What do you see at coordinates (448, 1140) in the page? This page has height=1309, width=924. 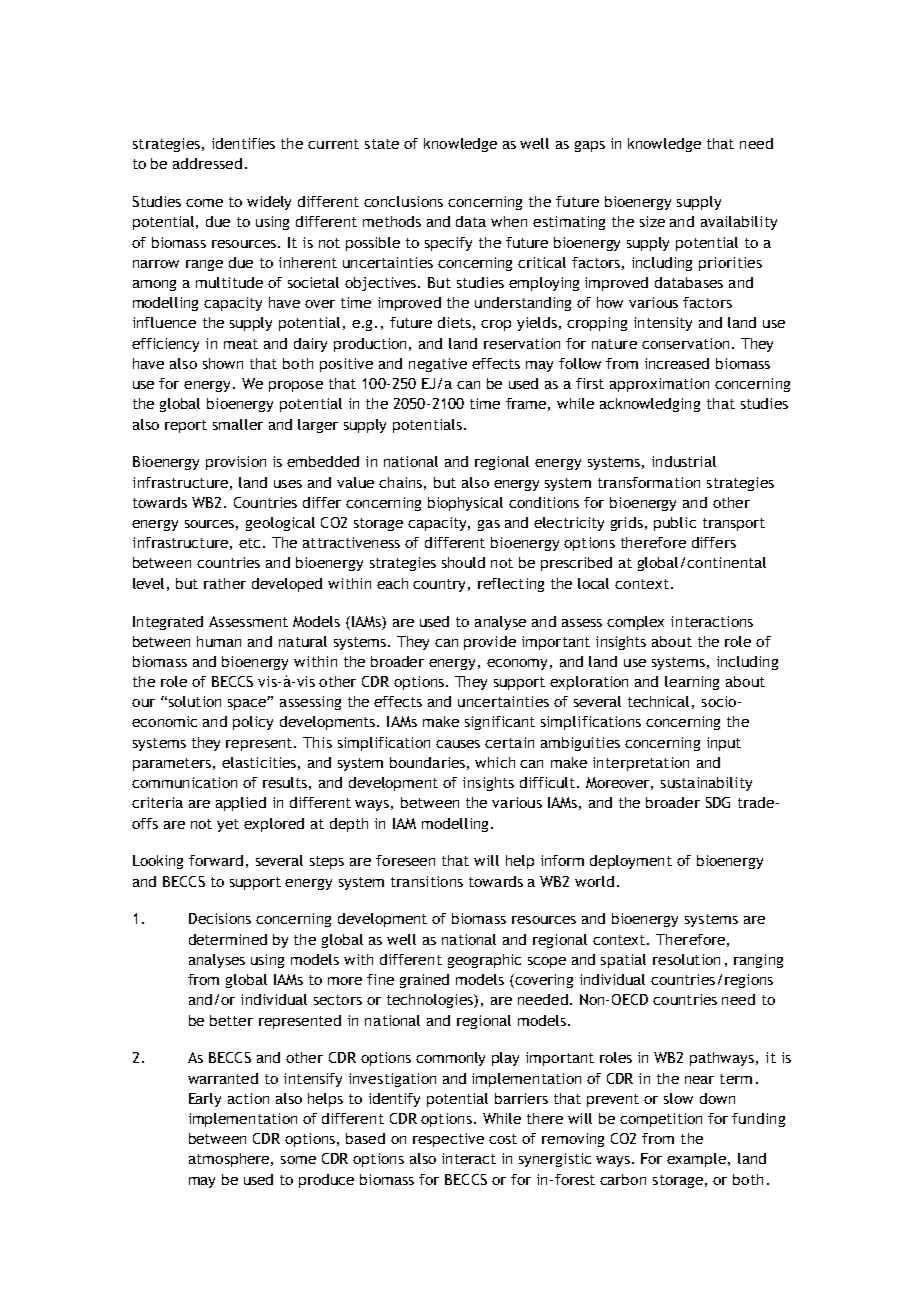 I see `respective` at bounding box center [448, 1140].
